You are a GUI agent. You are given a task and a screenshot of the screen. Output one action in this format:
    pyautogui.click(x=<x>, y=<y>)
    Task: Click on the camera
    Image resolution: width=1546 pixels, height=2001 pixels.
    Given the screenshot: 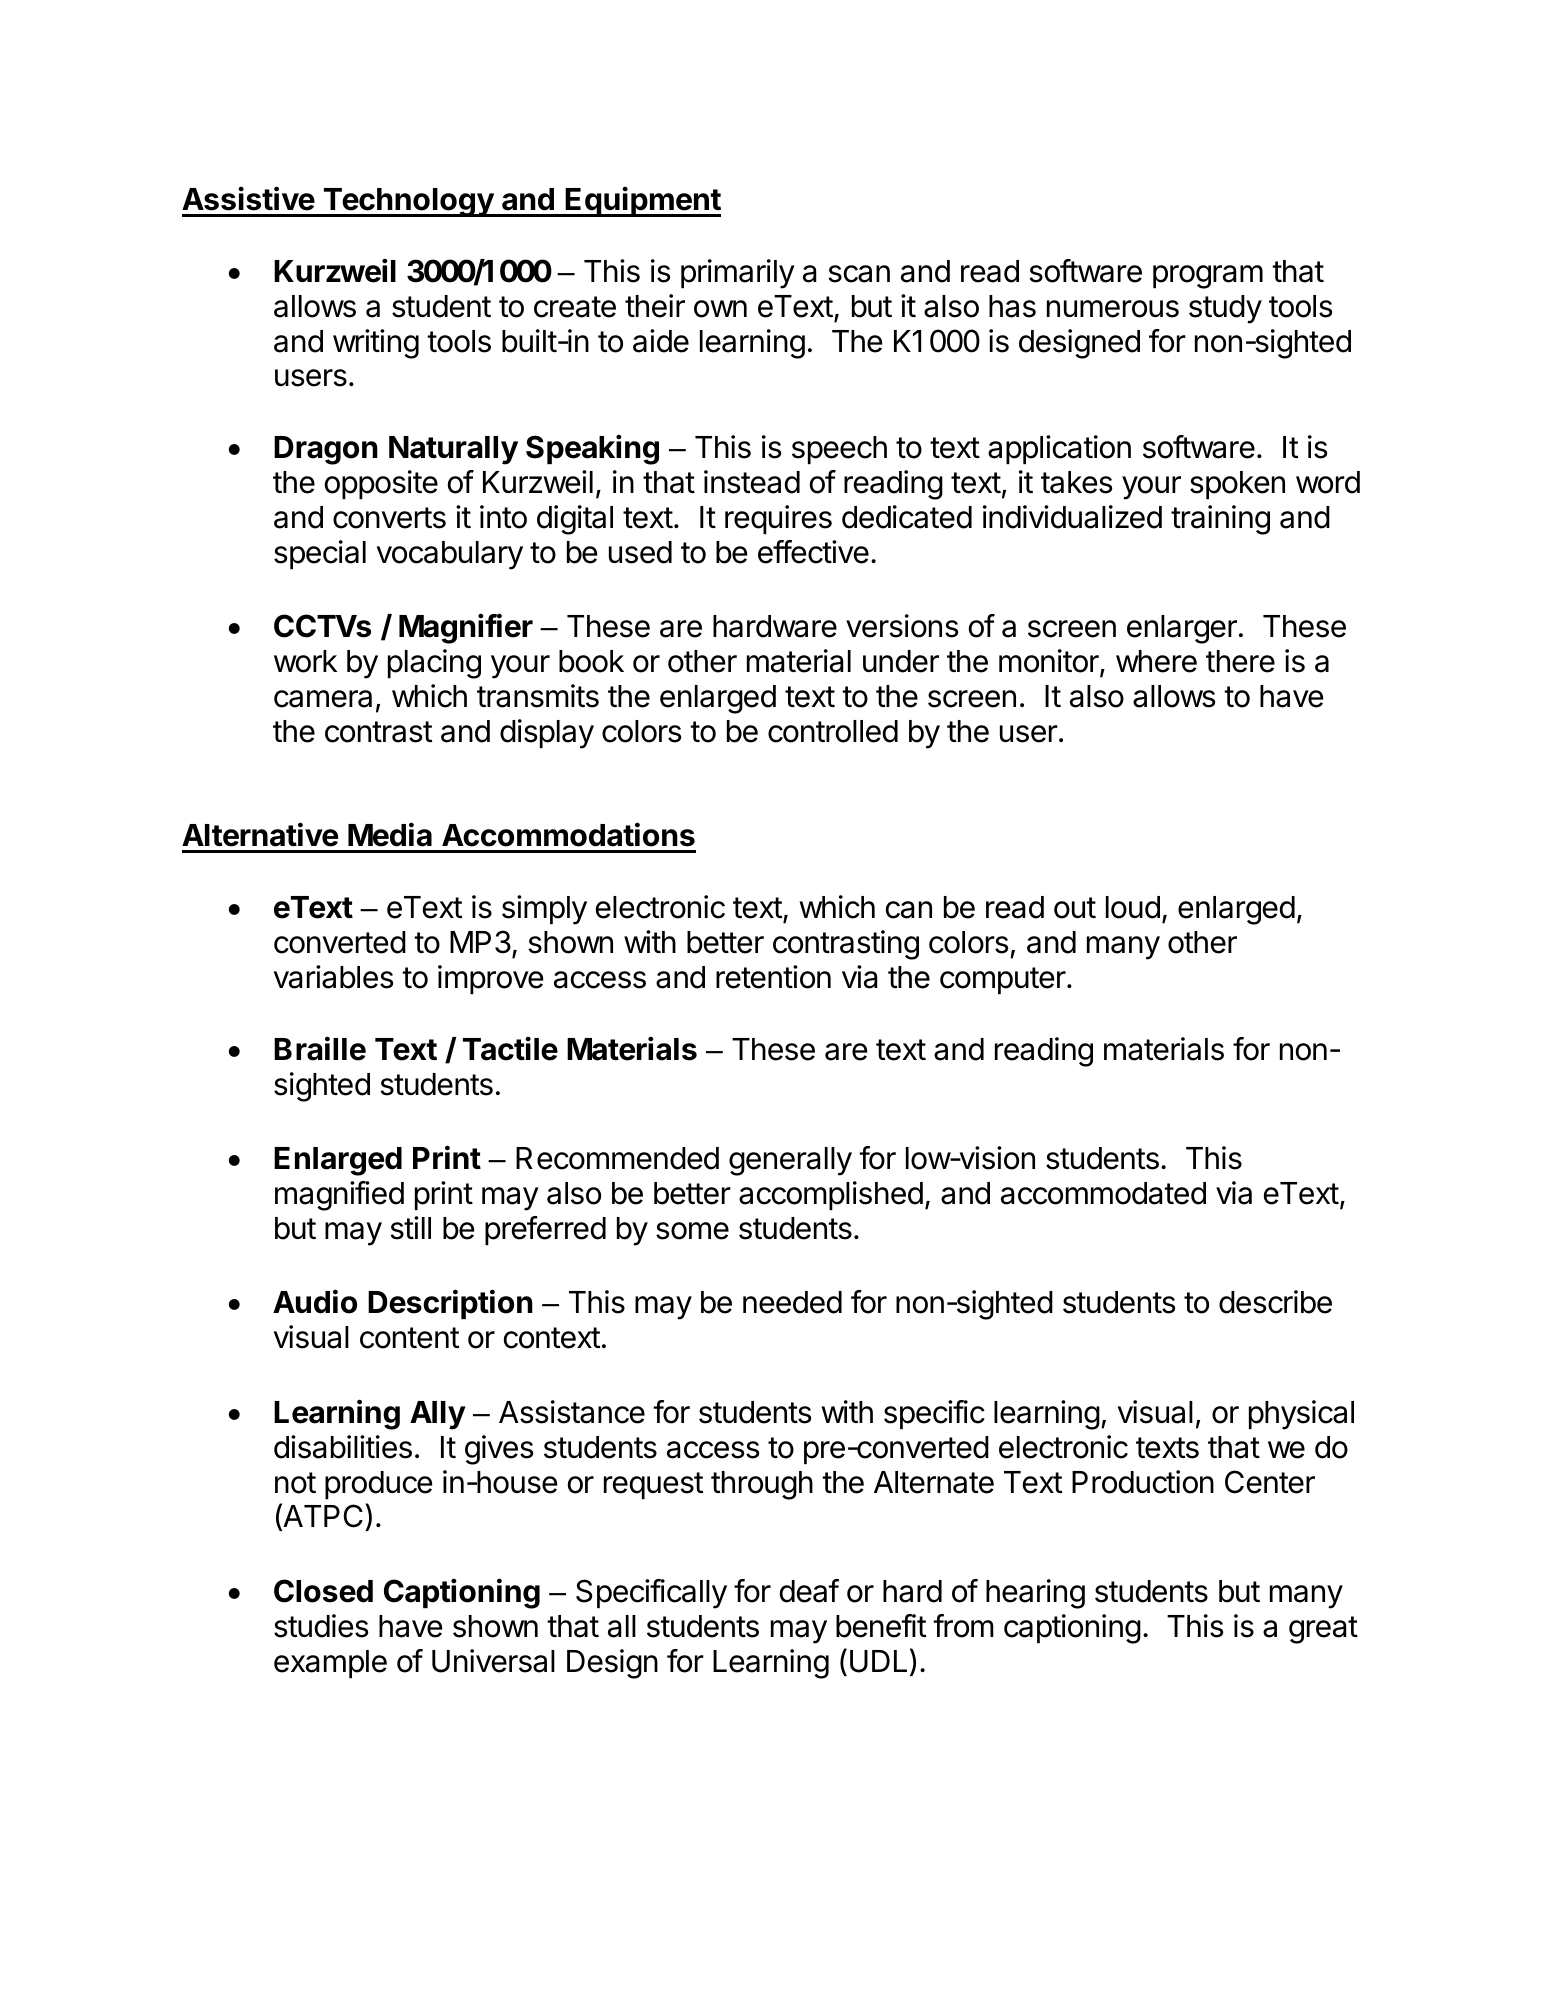 What is the action you would take?
    pyautogui.click(x=323, y=699)
